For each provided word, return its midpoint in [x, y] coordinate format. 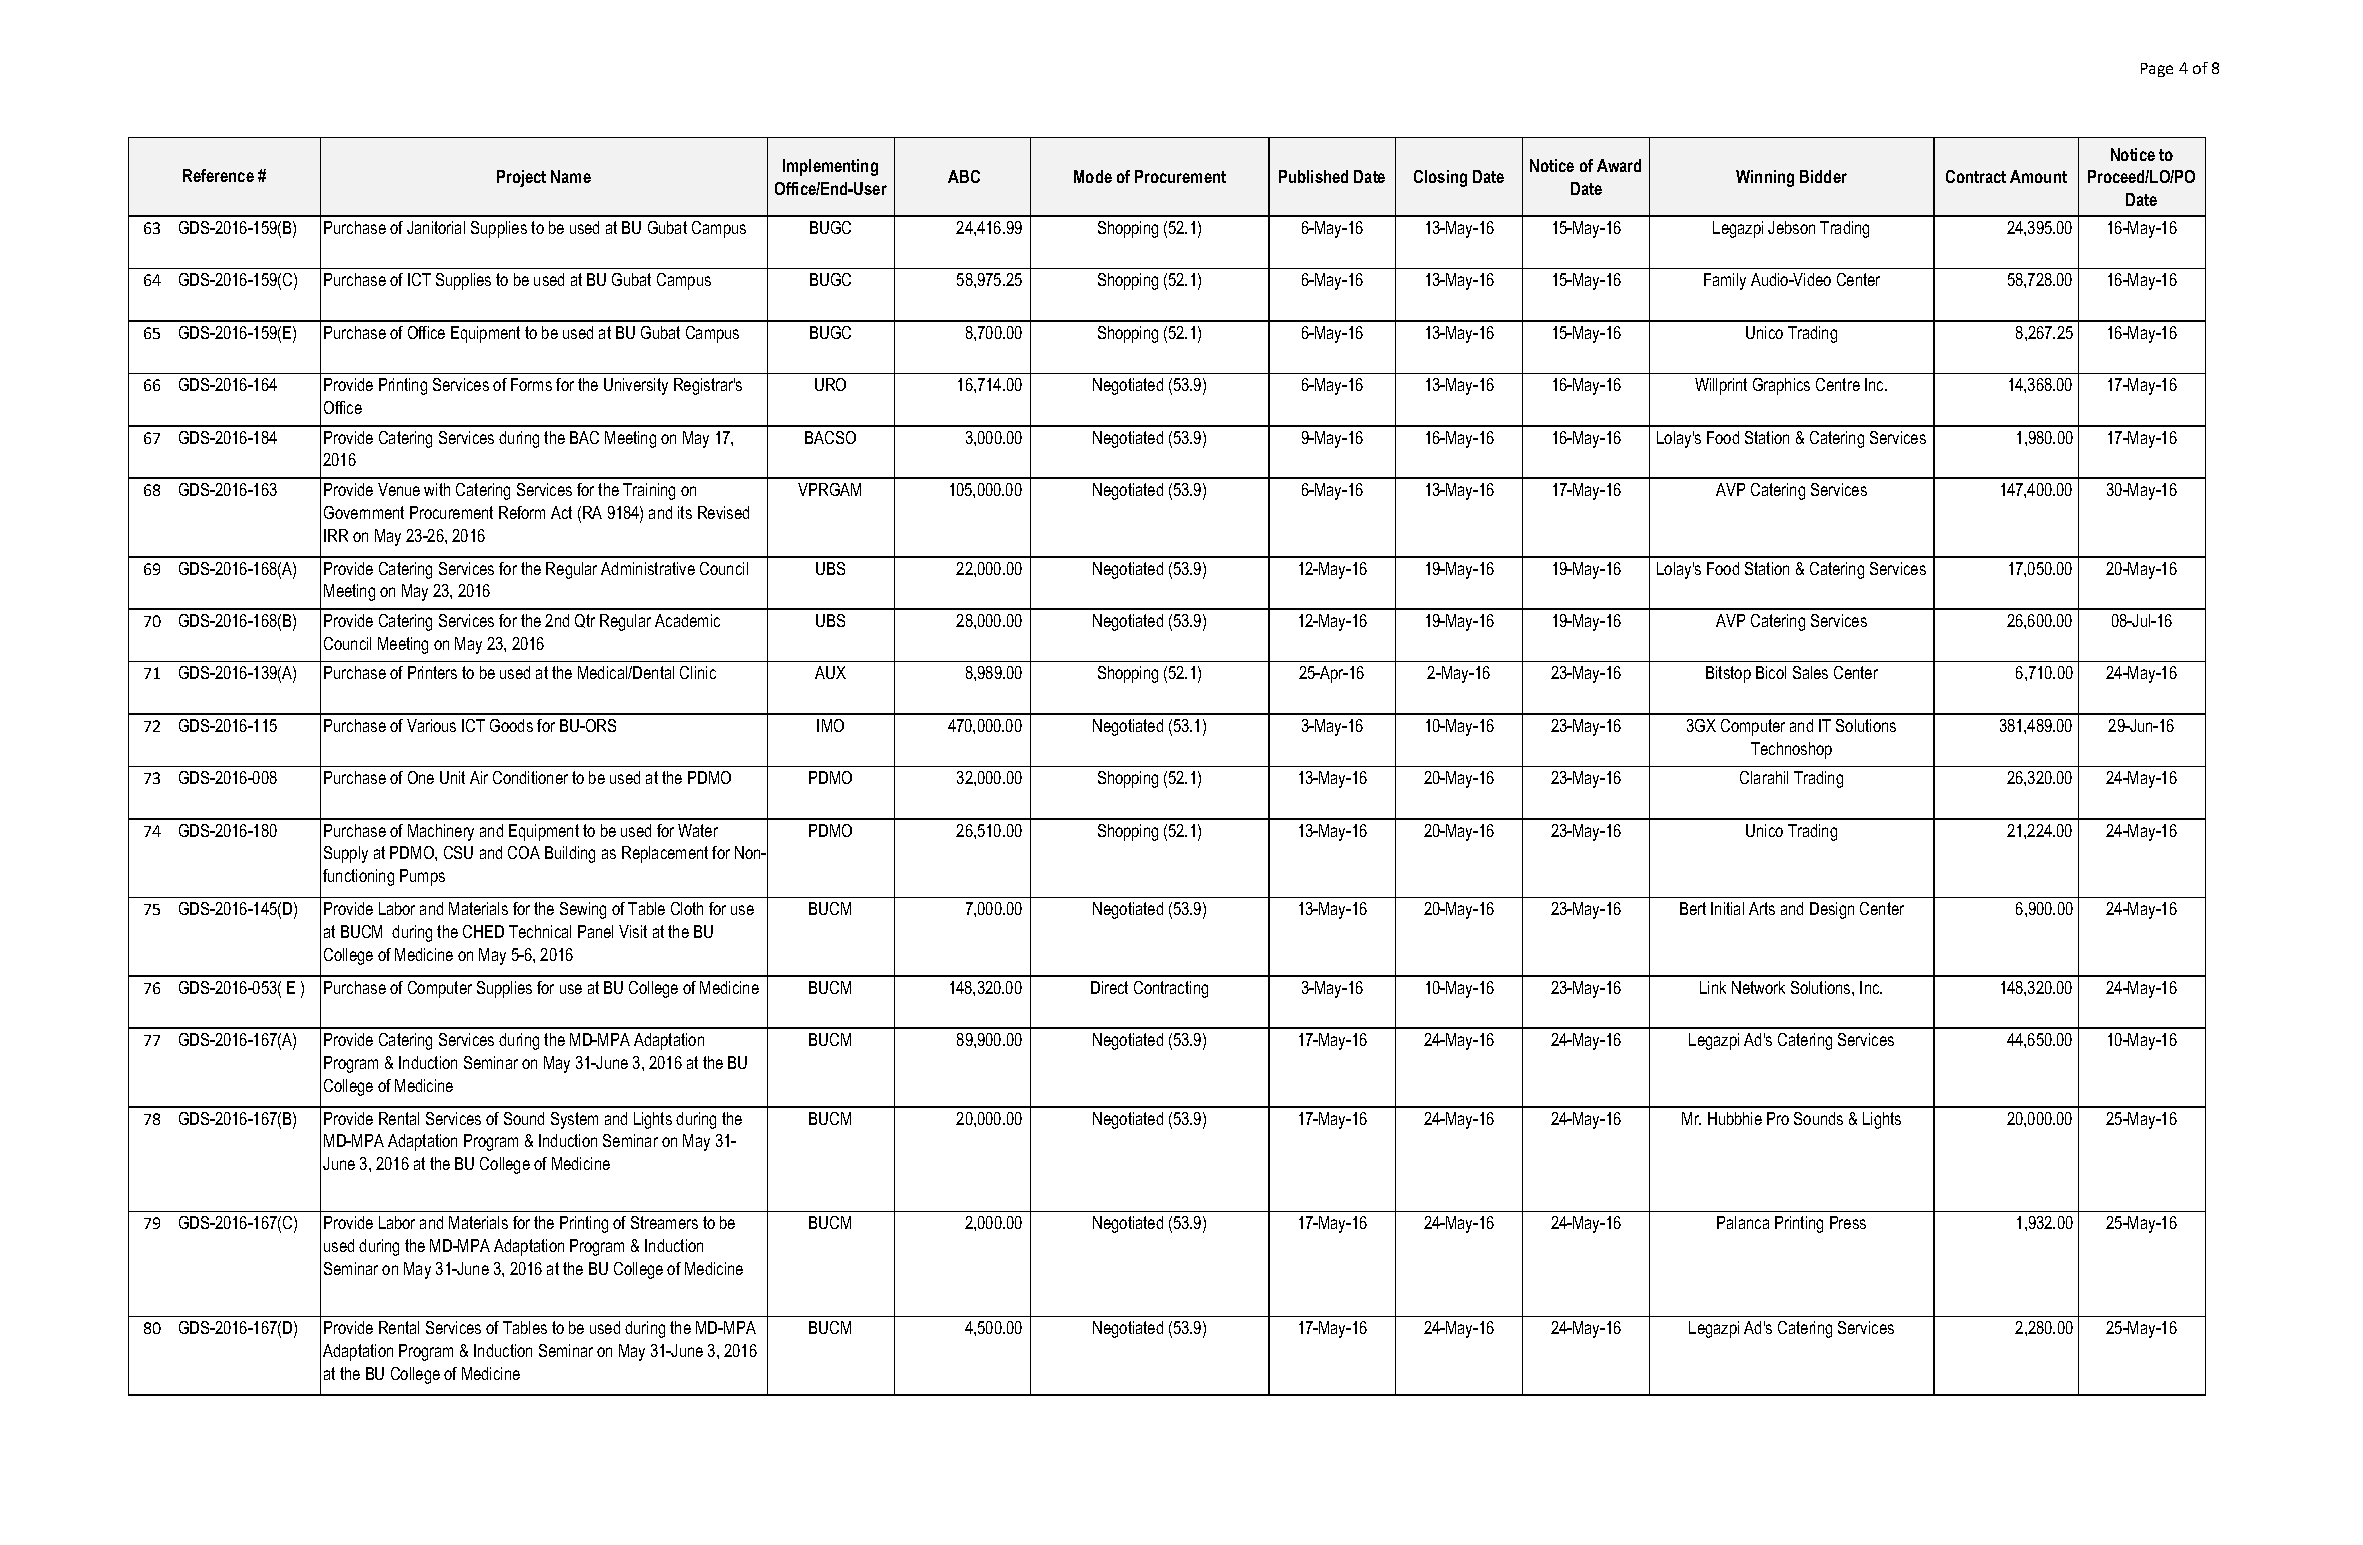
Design [1832, 910]
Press [1848, 1222]
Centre [1838, 384]
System [574, 1120]
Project [521, 178]
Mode [1093, 176]
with [437, 489]
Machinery [441, 832]
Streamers [664, 1222]
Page [2157, 70]
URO [830, 384]
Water [698, 830]
